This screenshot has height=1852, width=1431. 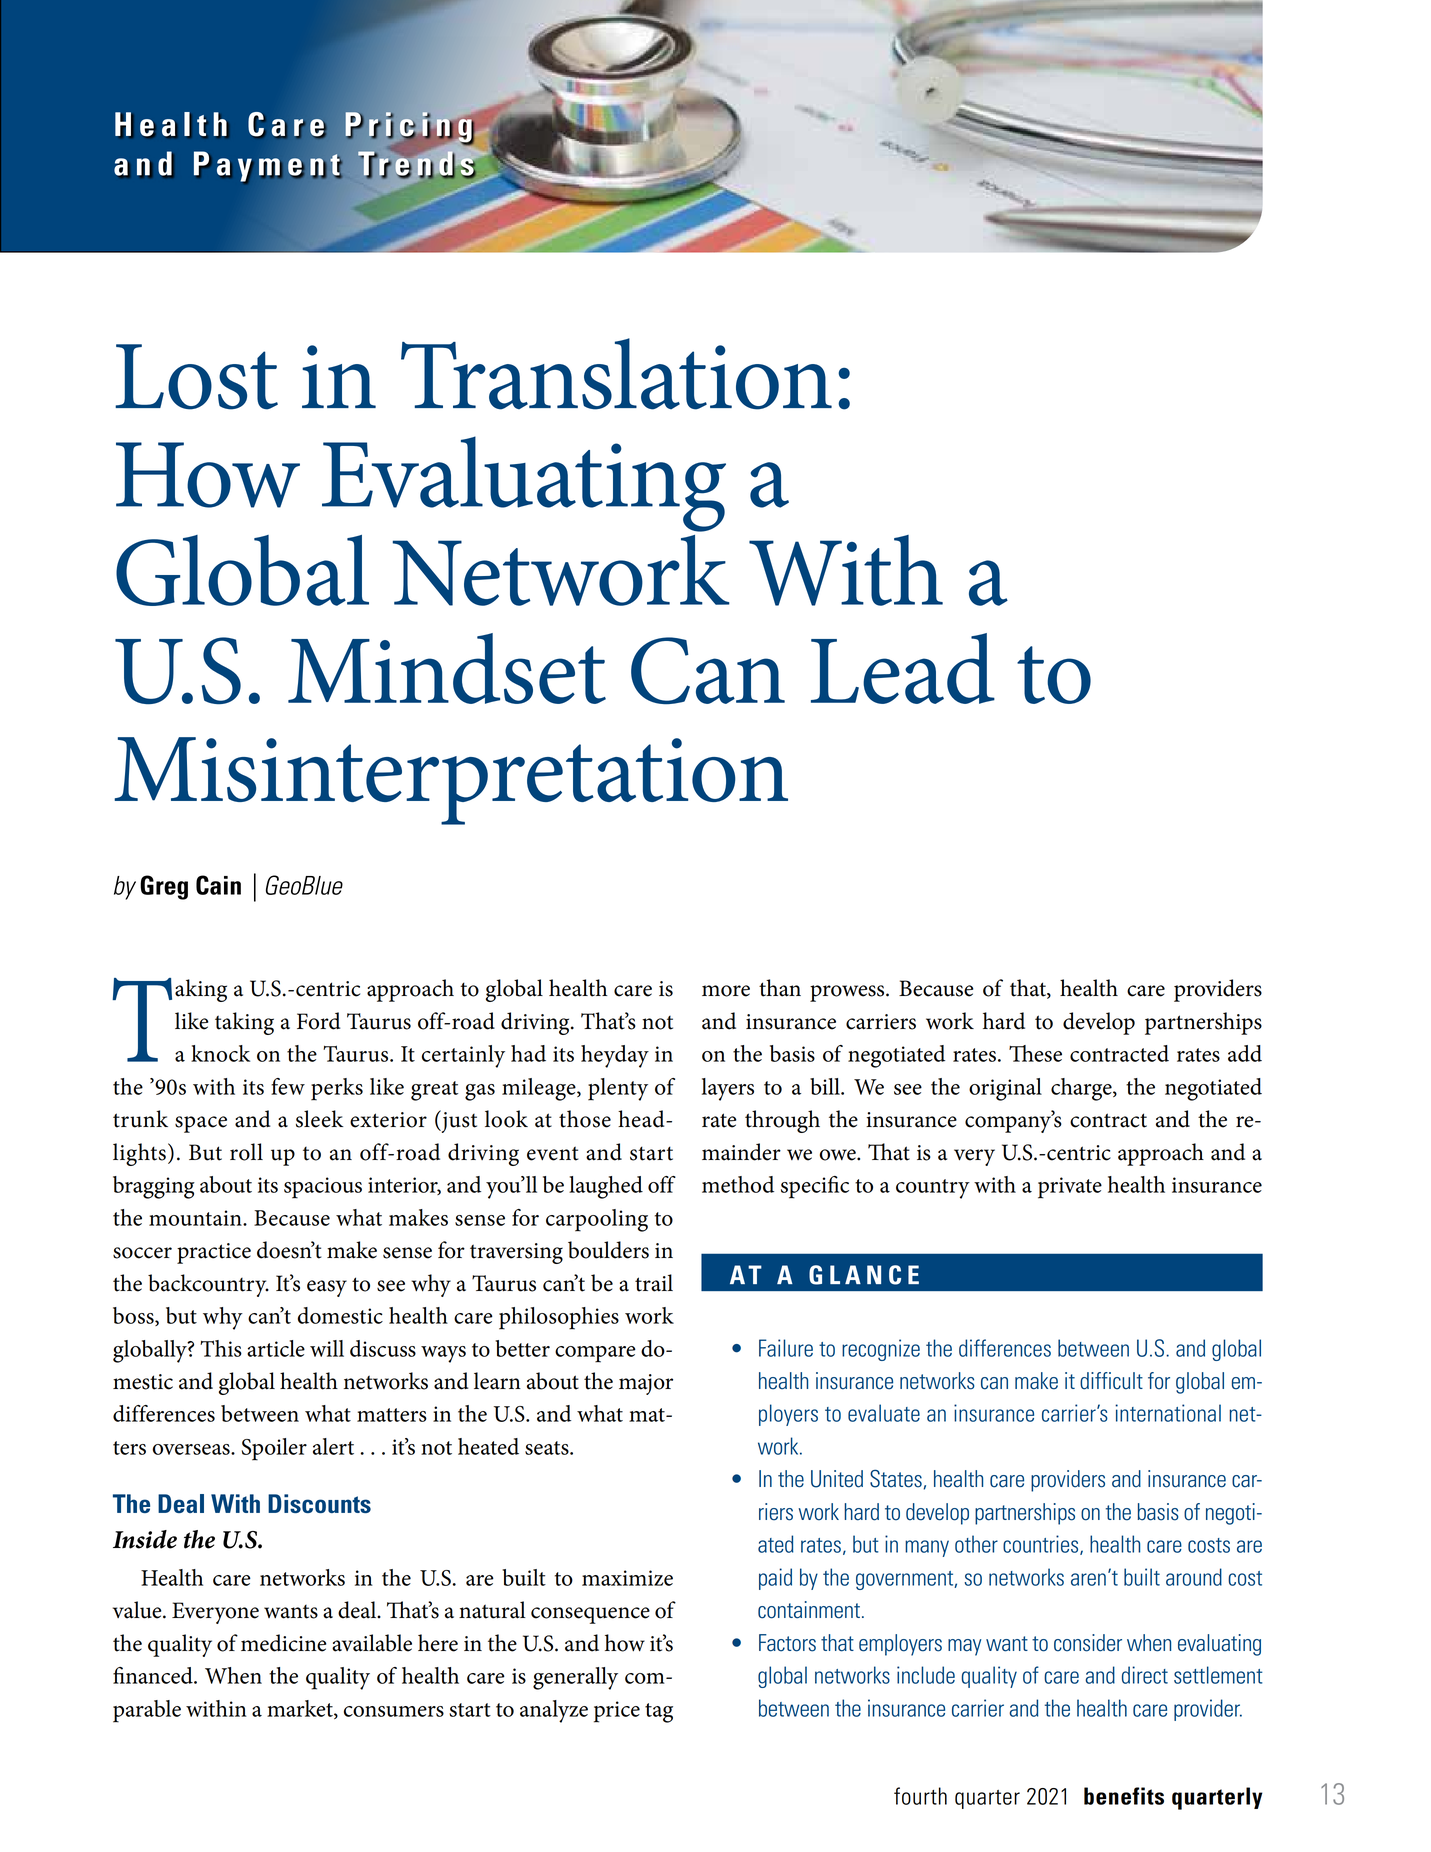 What do you see at coordinates (726, 991) in the screenshot?
I see `more` at bounding box center [726, 991].
